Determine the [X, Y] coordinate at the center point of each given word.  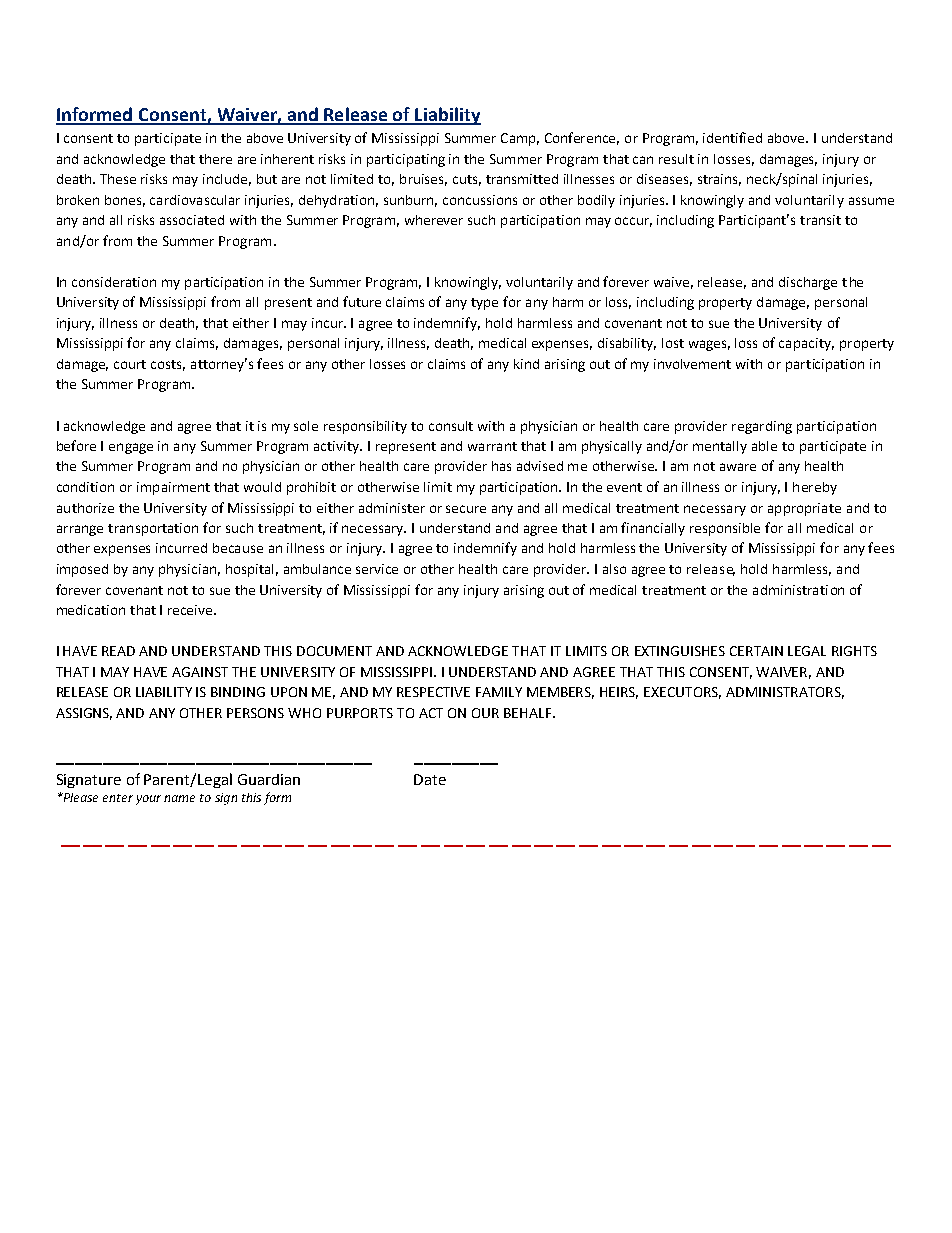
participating [406, 160]
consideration [114, 282]
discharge [808, 283]
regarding [762, 427]
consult [451, 426]
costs [168, 365]
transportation [153, 529]
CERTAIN [756, 651]
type [484, 304]
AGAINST [200, 672]
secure [466, 509]
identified [732, 137]
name [179, 798]
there [215, 159]
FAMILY [499, 692]
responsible [725, 529]
